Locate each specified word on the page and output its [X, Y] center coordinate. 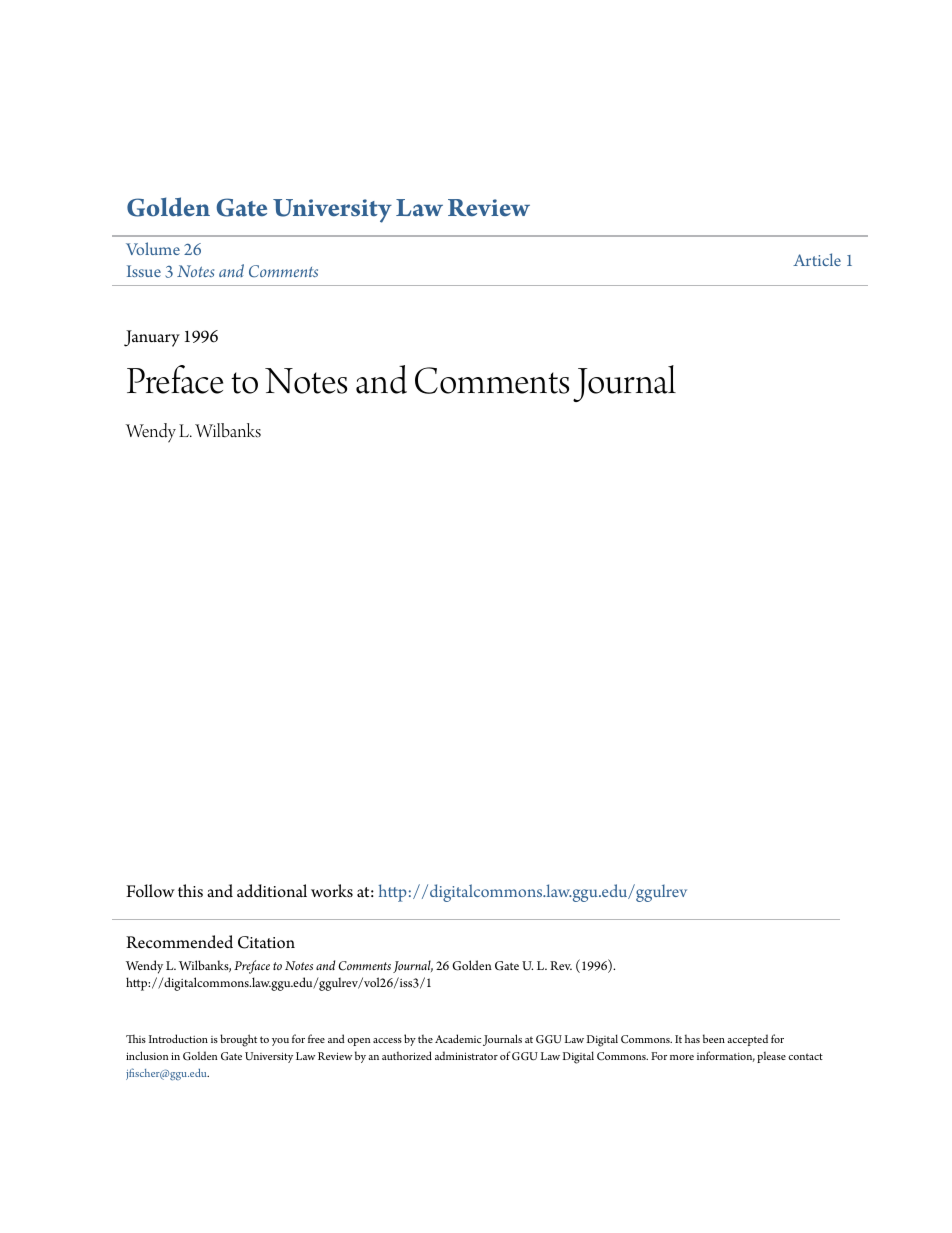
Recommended [179, 942]
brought [238, 1040]
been [714, 1038]
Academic [458, 1038]
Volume [153, 248]
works [332, 891]
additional [272, 891]
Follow [150, 891]
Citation [266, 942]
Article [817, 259]
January [152, 338]
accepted [747, 1040]
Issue [144, 271]
